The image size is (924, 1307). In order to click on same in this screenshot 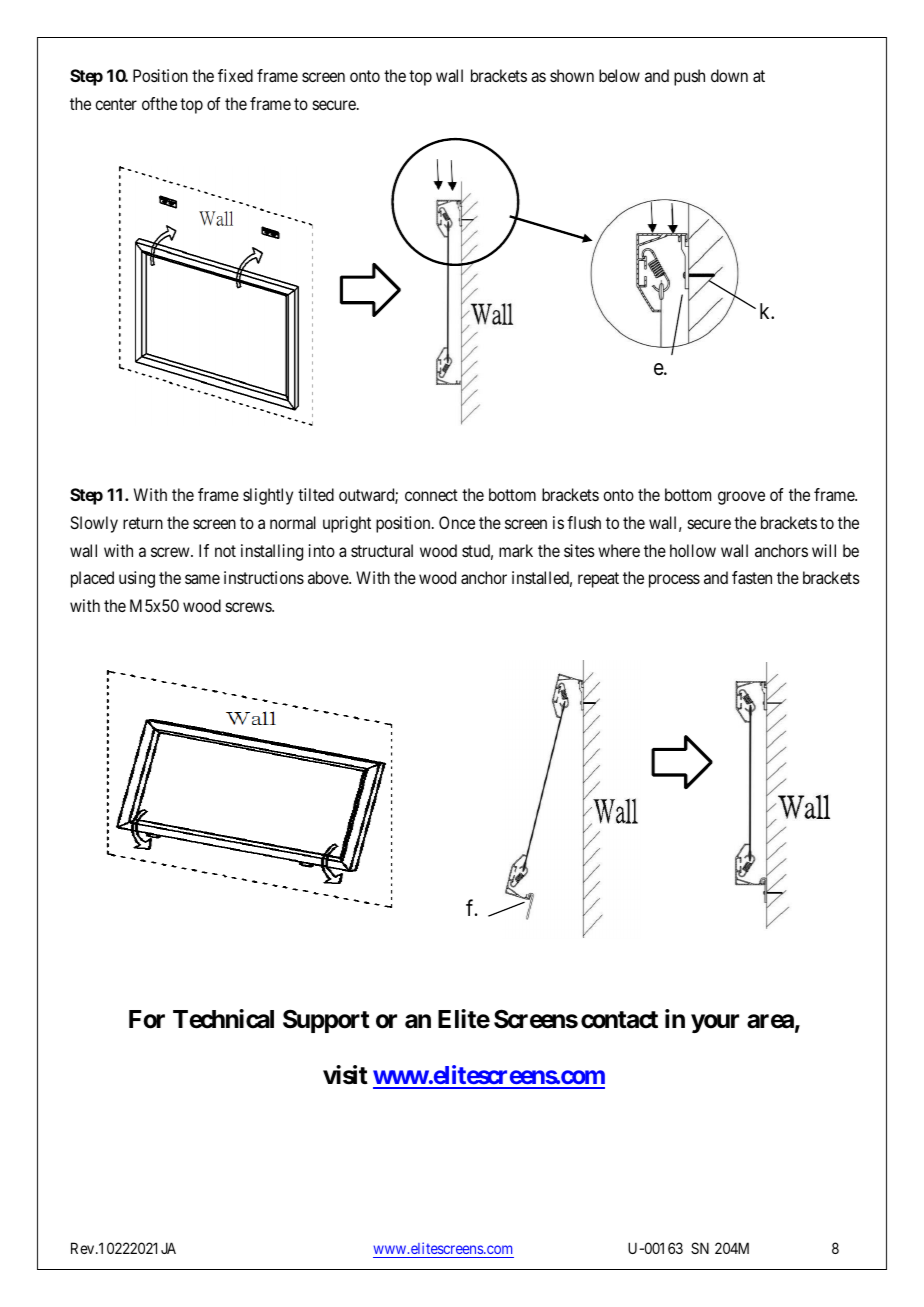, I will do `click(202, 579)`.
